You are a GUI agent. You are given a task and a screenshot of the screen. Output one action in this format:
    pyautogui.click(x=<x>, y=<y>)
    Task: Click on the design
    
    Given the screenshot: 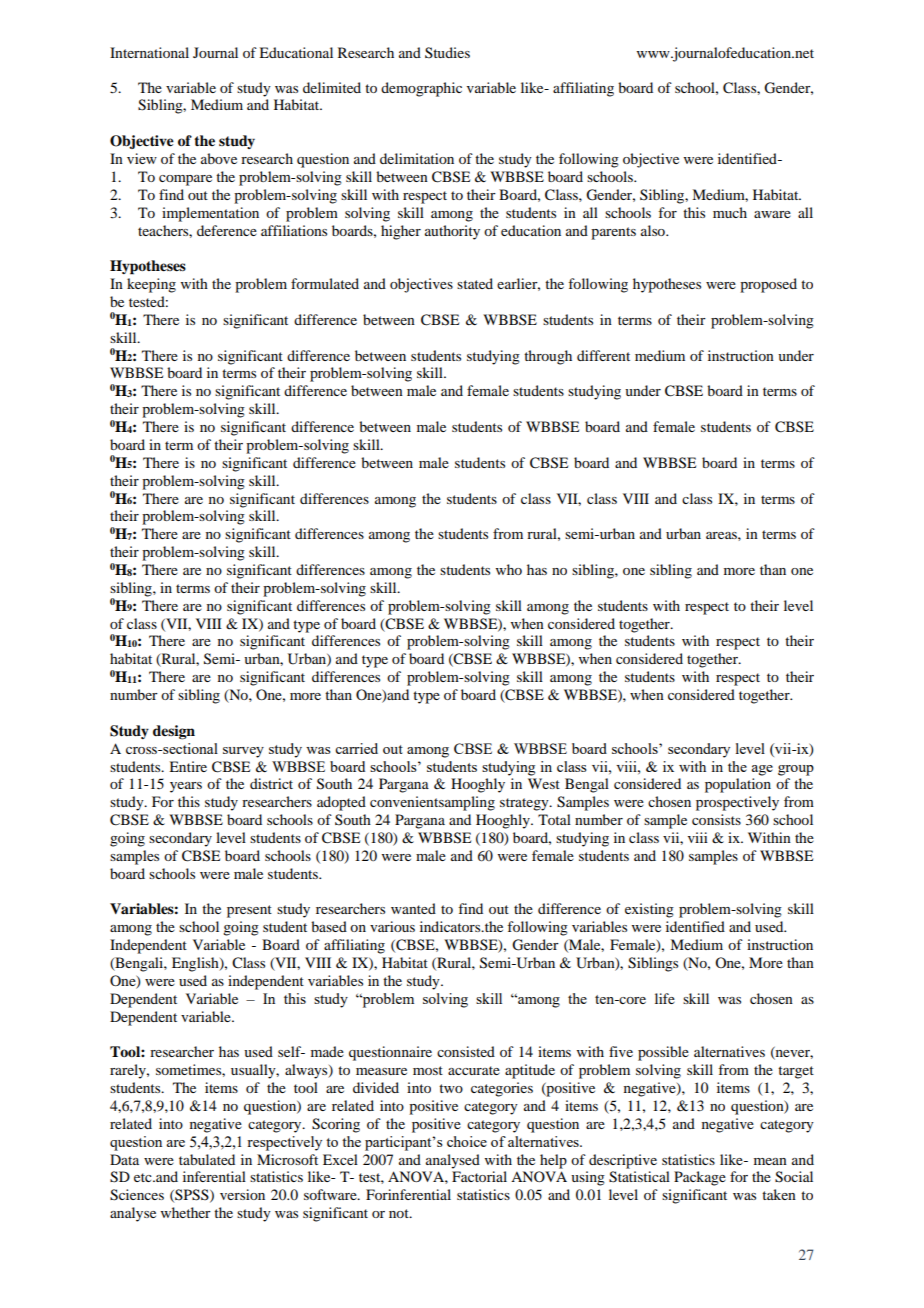 What is the action you would take?
    pyautogui.click(x=174, y=732)
